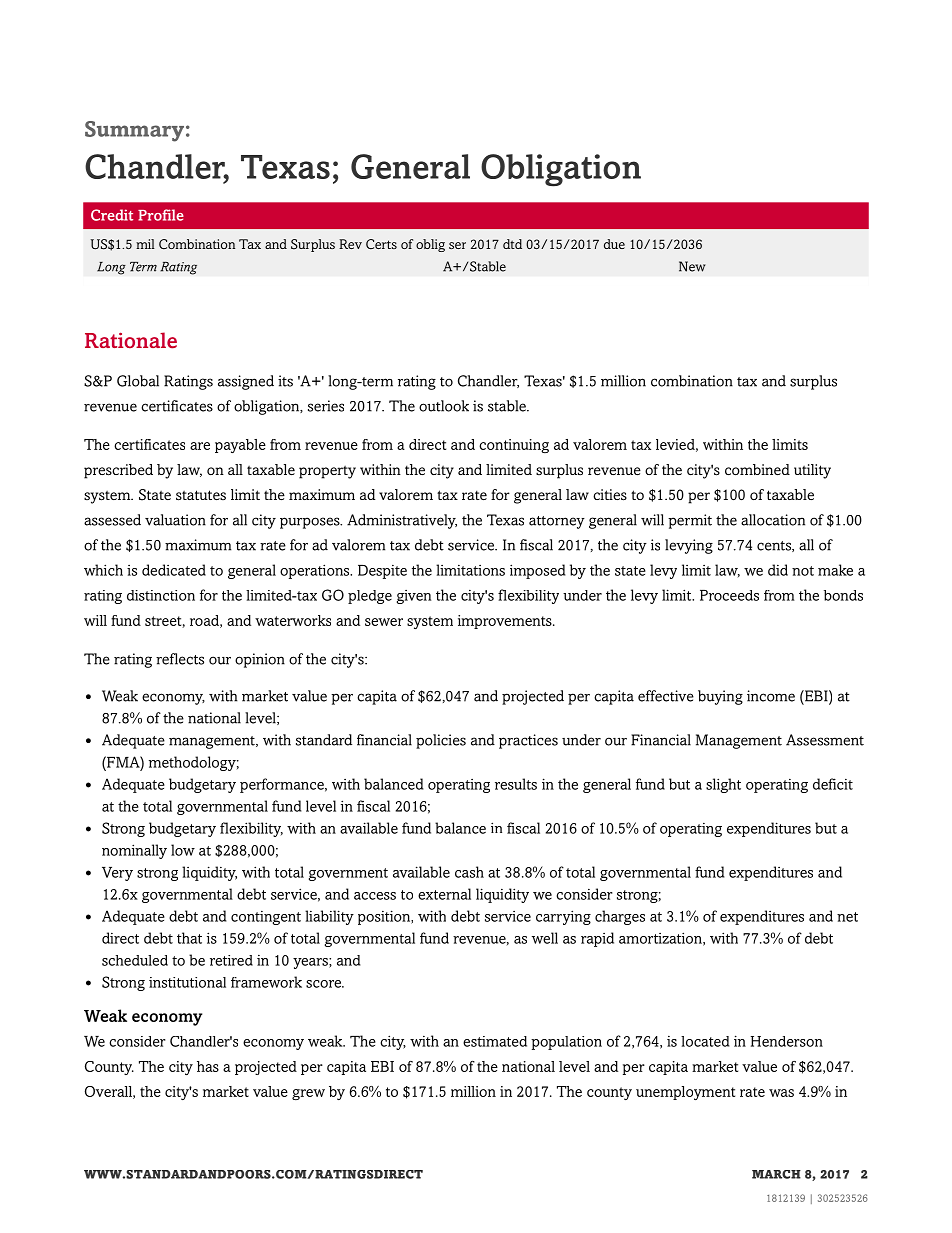 The height and width of the screenshot is (1233, 952). I want to click on income, so click(771, 696).
